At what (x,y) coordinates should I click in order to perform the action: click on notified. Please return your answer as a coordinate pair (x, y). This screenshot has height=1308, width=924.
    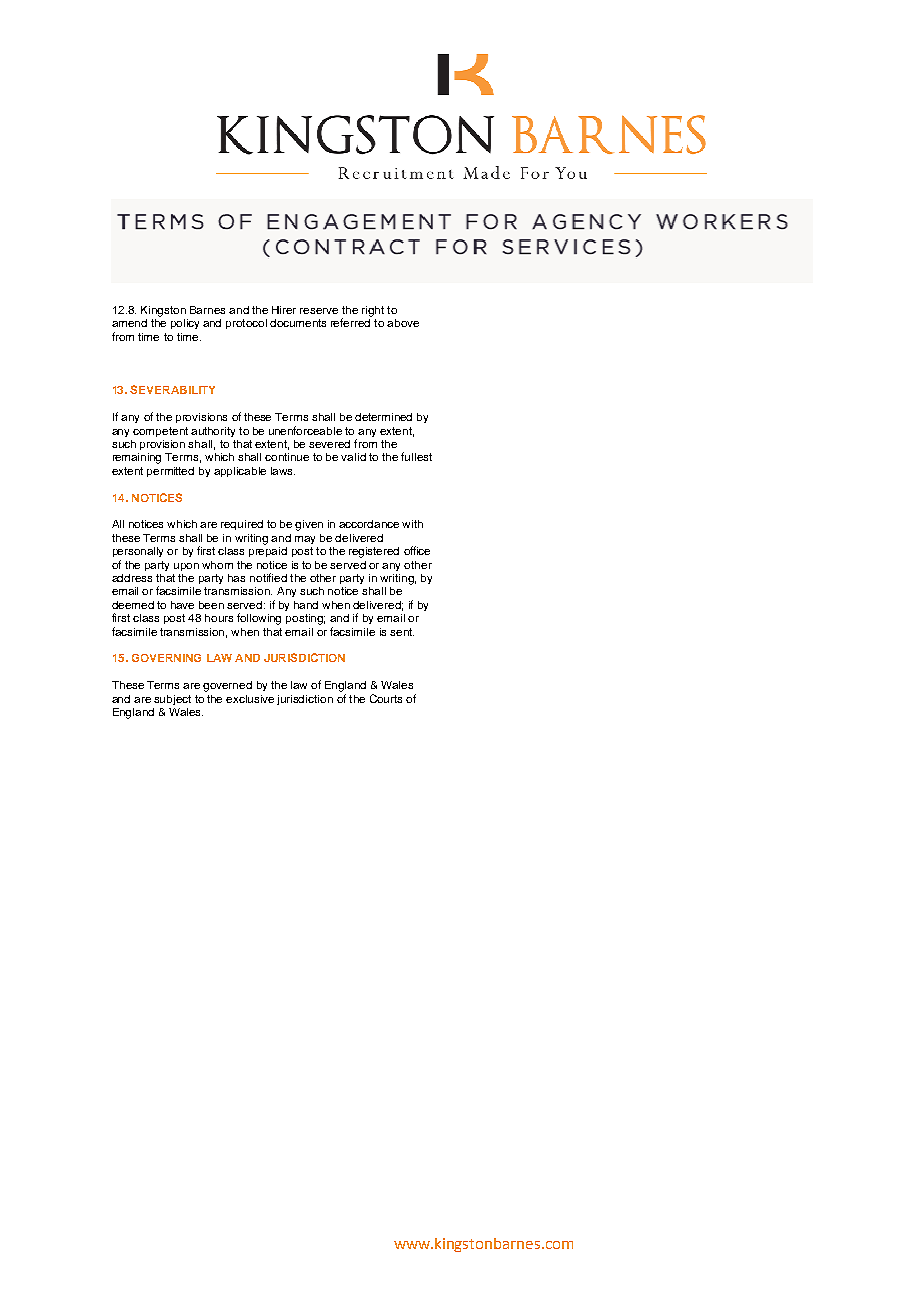
    Looking at the image, I should click on (268, 577).
